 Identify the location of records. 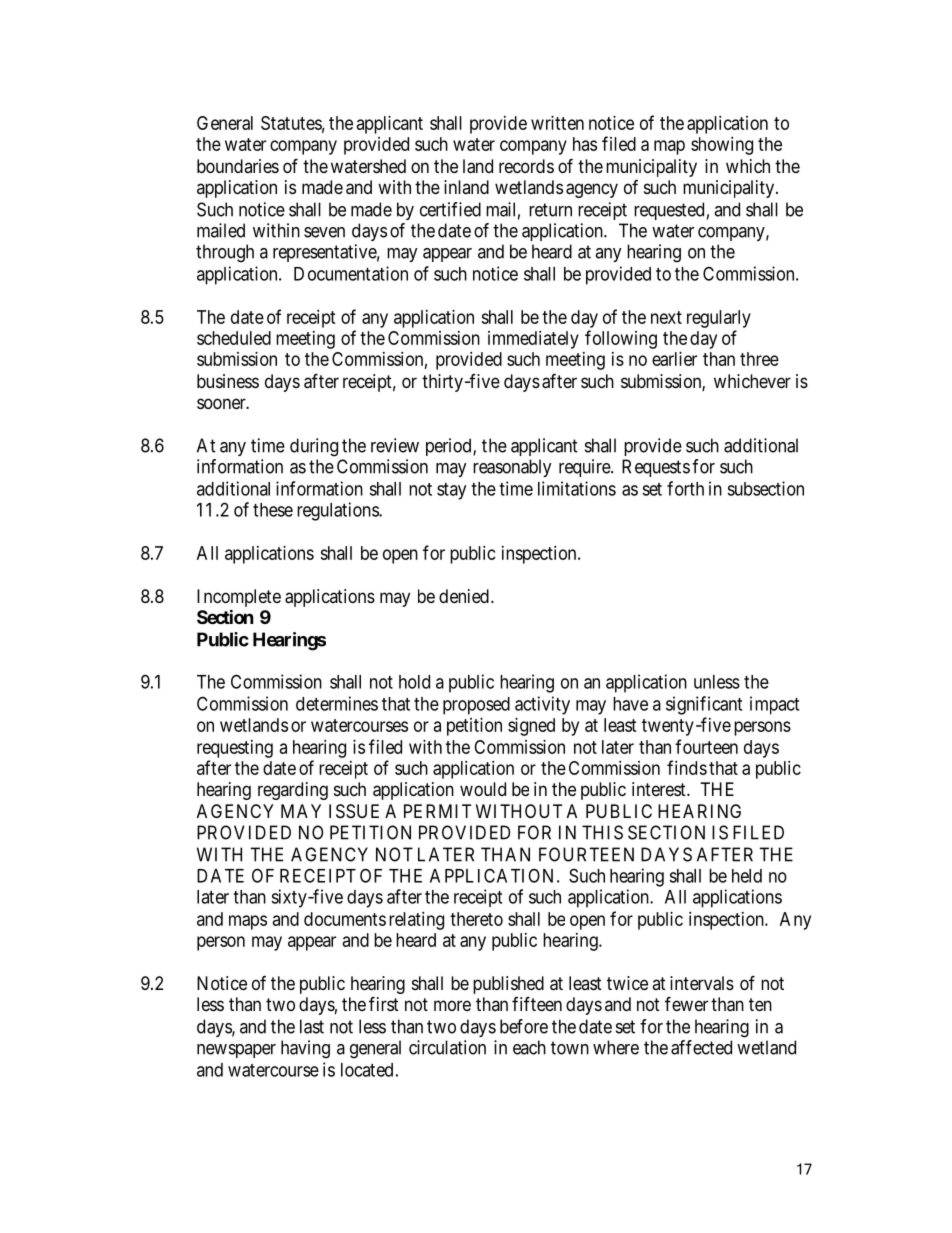
(526, 166).
